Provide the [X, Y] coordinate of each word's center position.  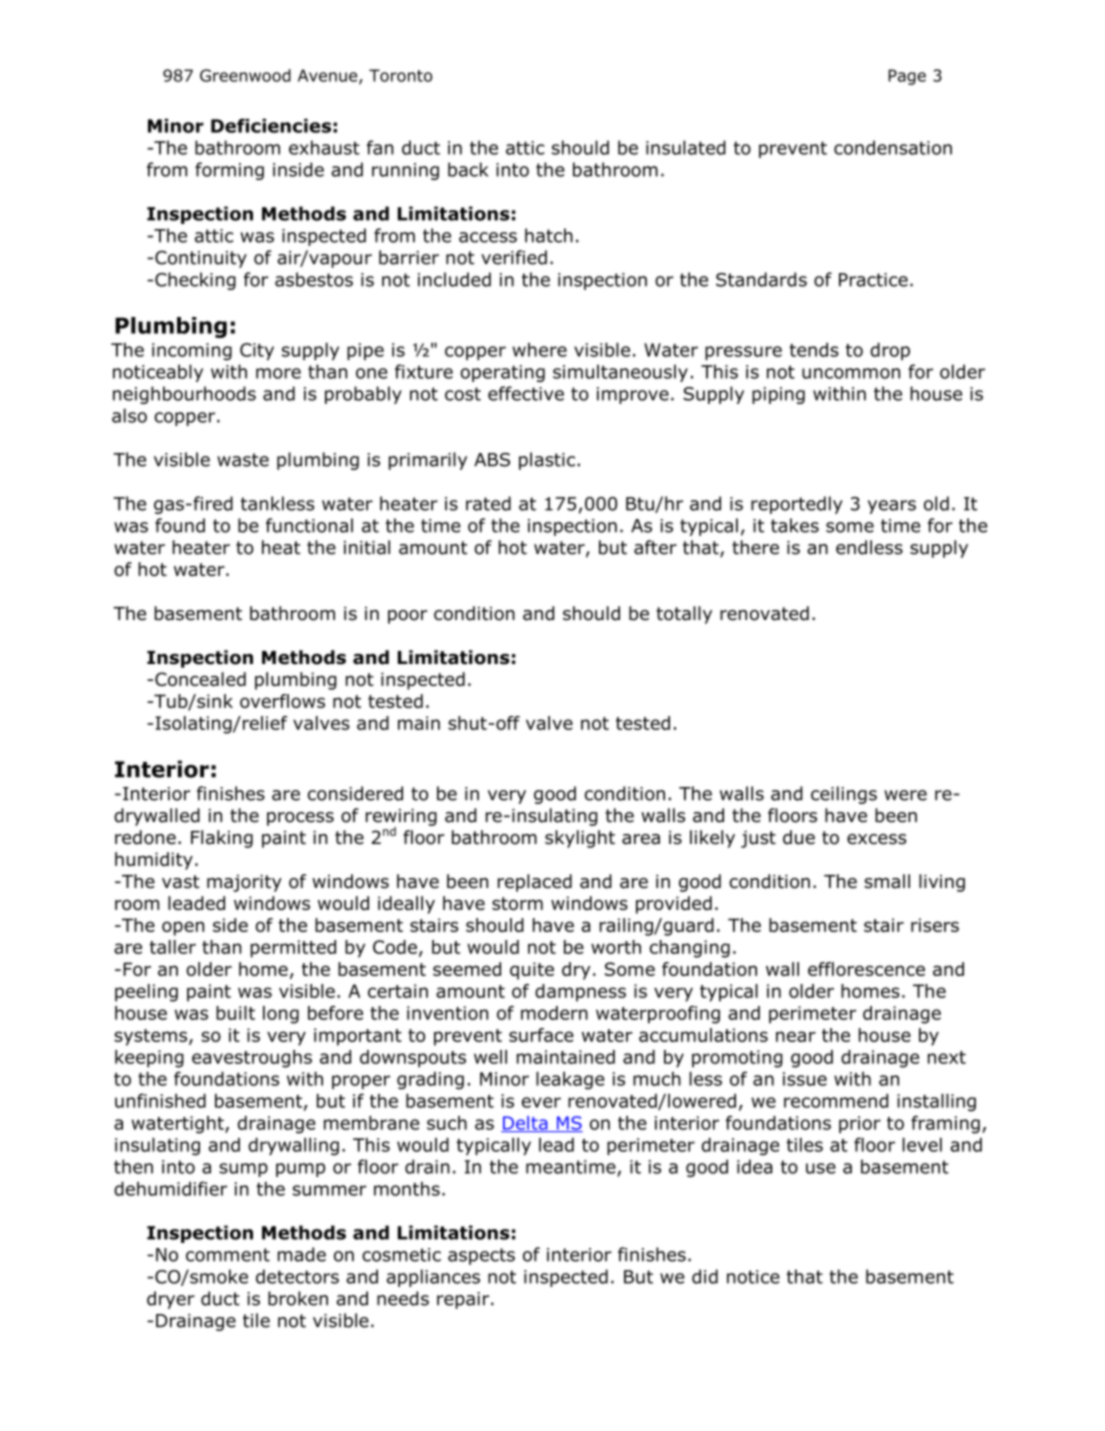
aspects [481, 1256]
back [468, 169]
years [892, 507]
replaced [535, 883]
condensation [893, 147]
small [887, 881]
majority [244, 883]
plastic [547, 461]
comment [228, 1255]
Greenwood [245, 75]
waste [243, 460]
